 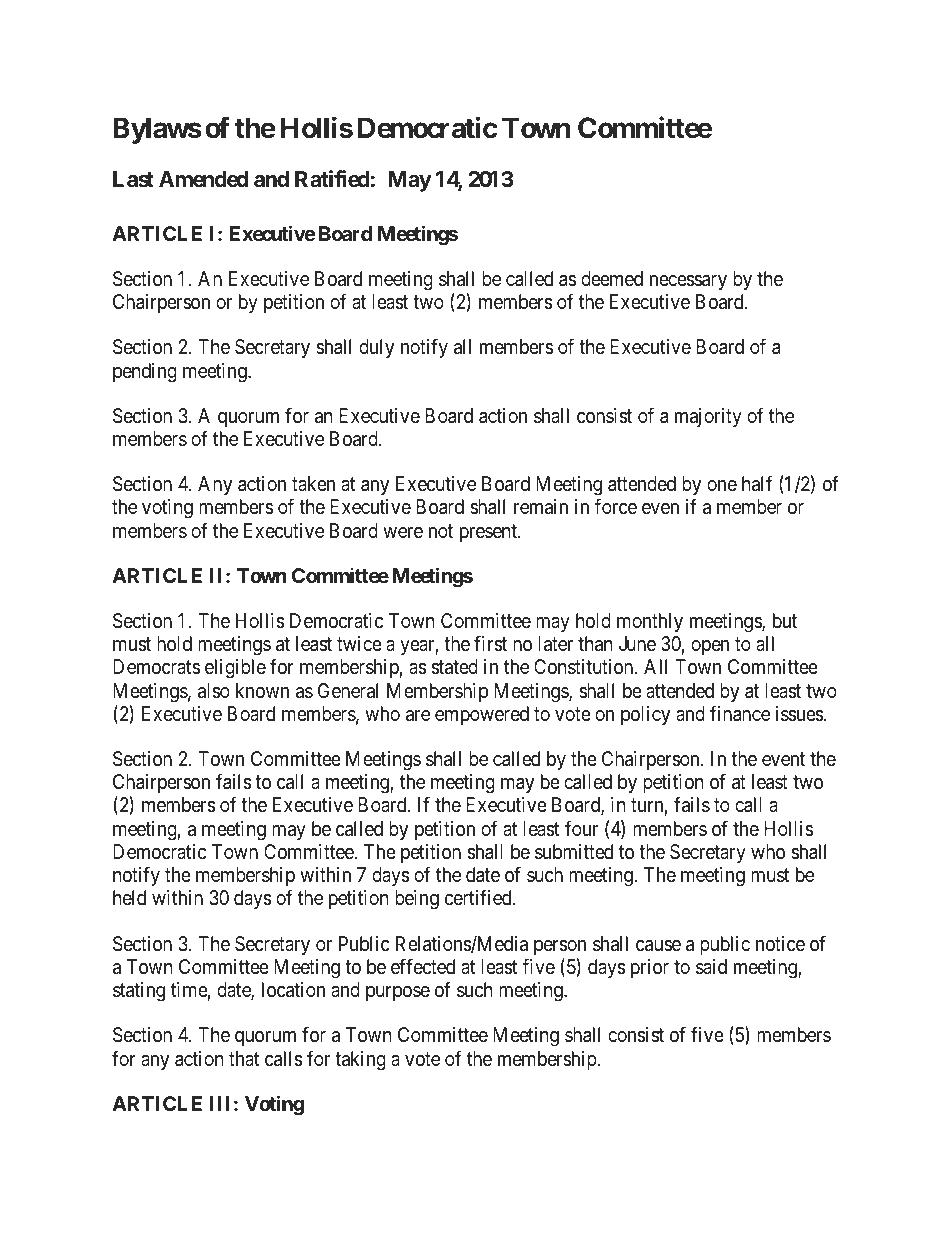 I want to click on also, so click(x=214, y=691).
